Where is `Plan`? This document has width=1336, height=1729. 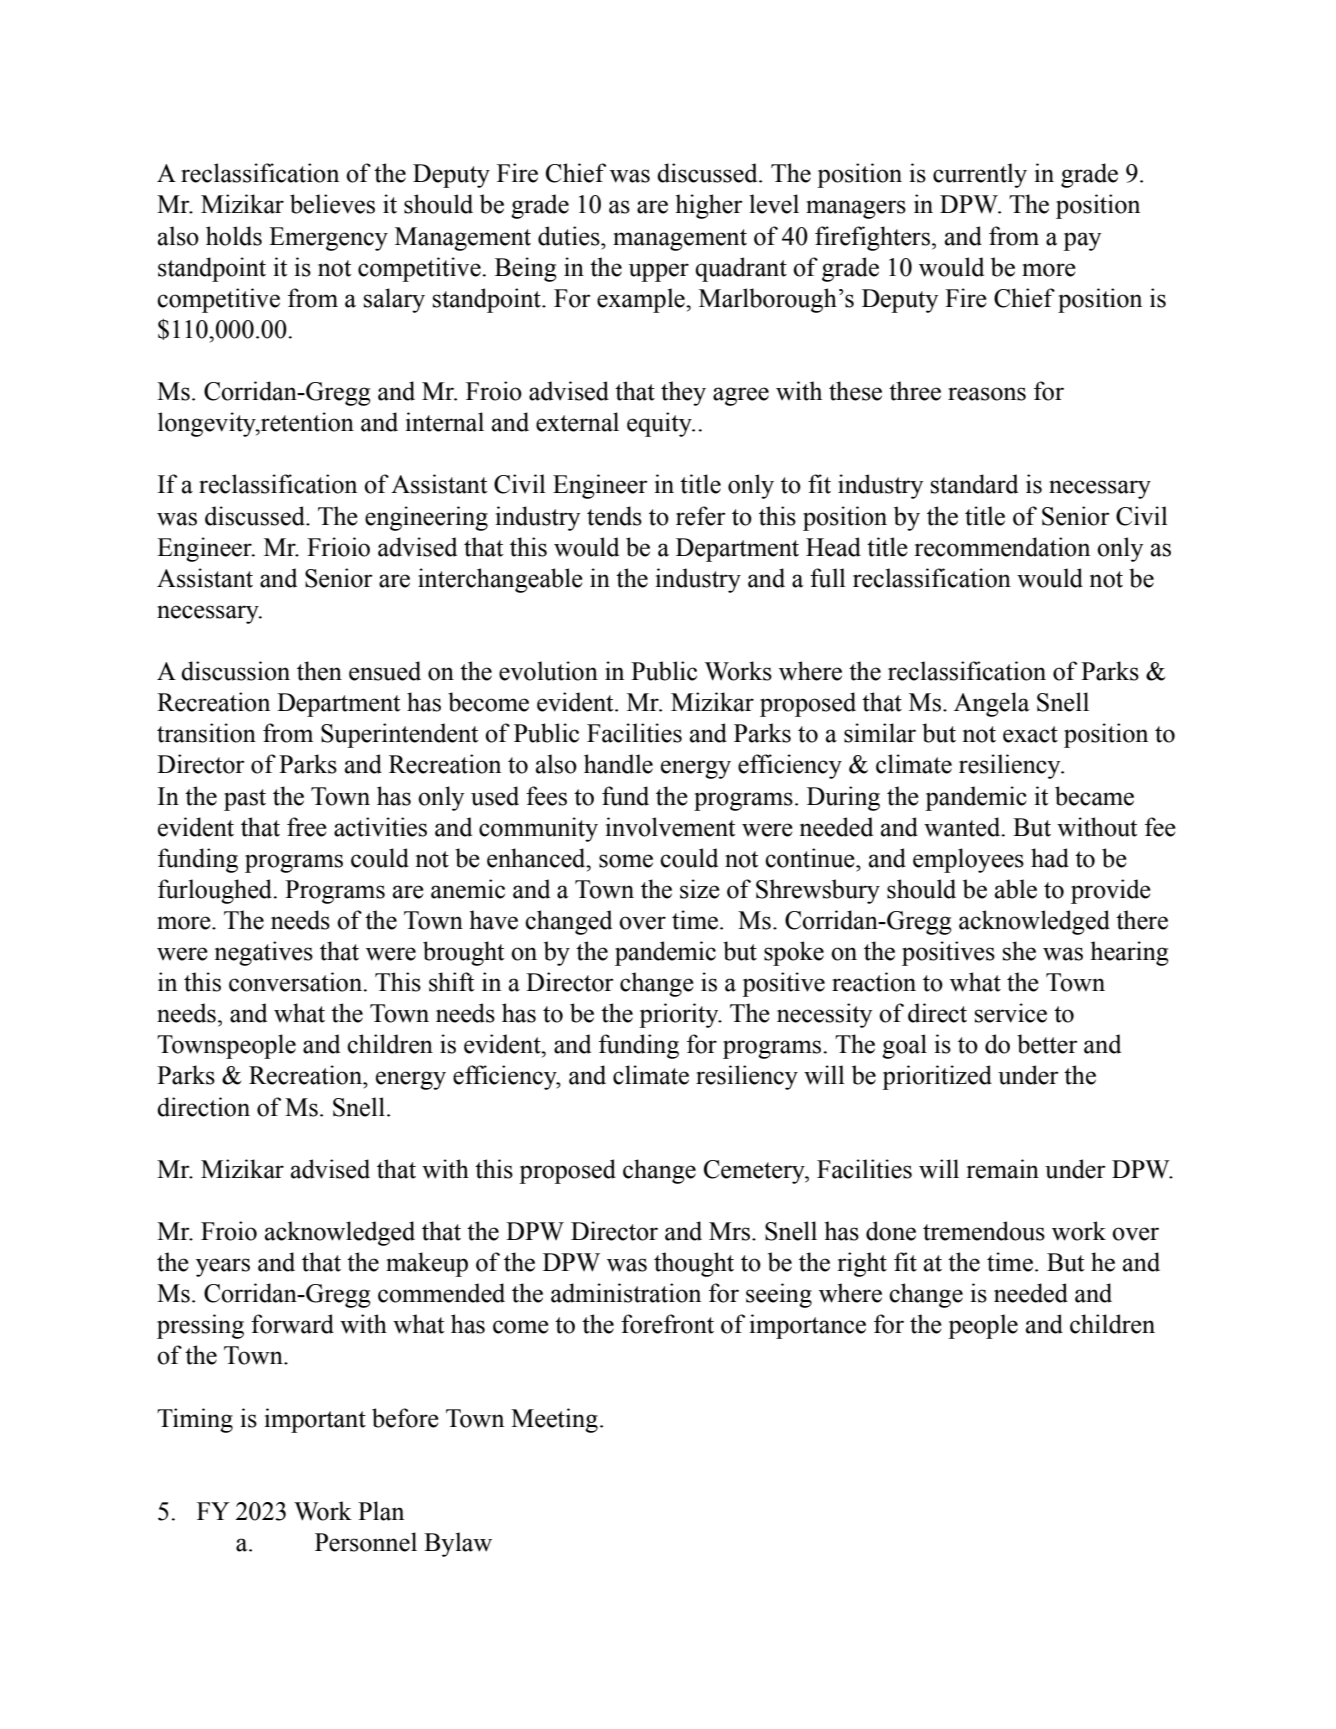
Plan is located at coordinates (381, 1511).
